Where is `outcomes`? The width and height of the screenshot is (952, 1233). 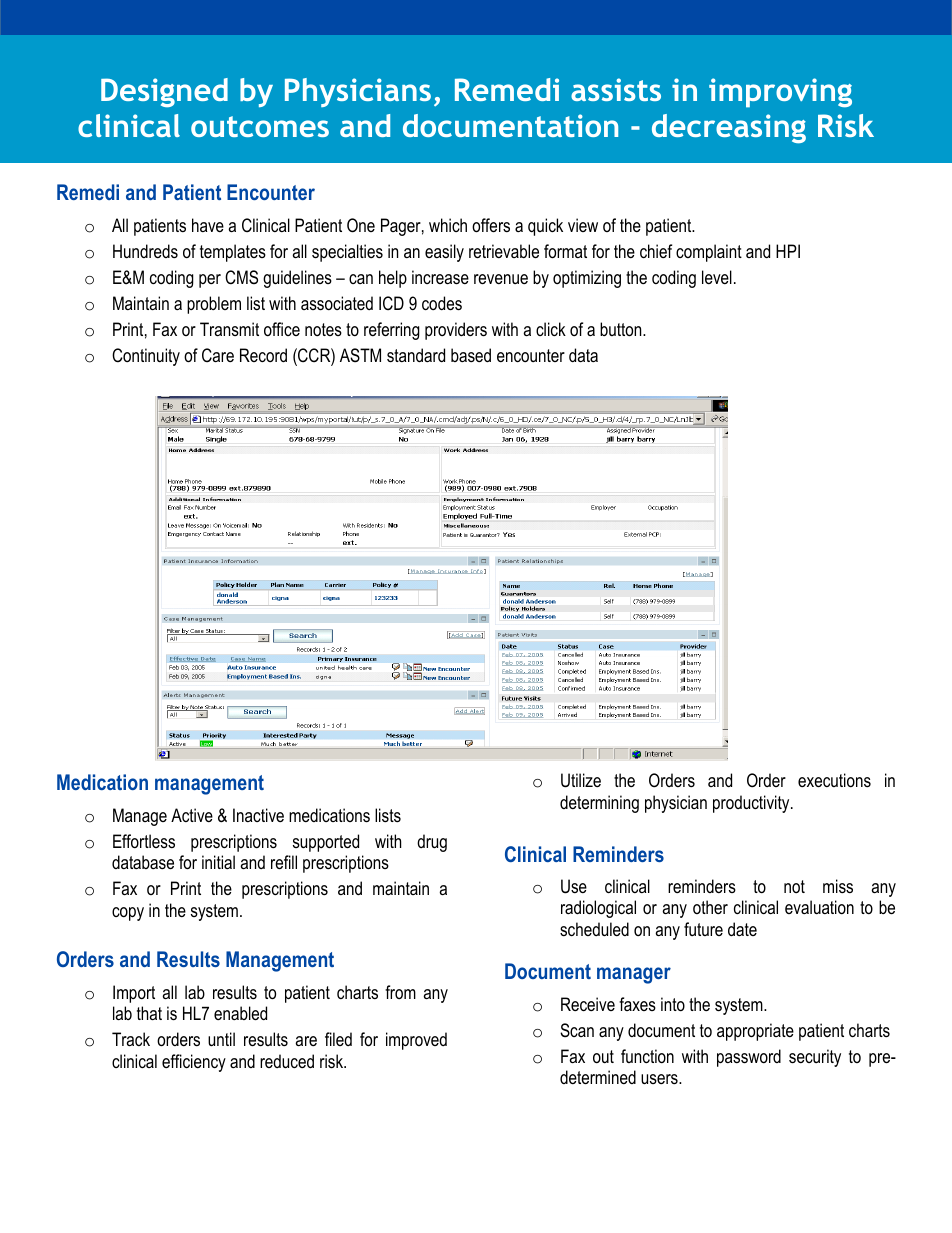
outcomes is located at coordinates (260, 126).
